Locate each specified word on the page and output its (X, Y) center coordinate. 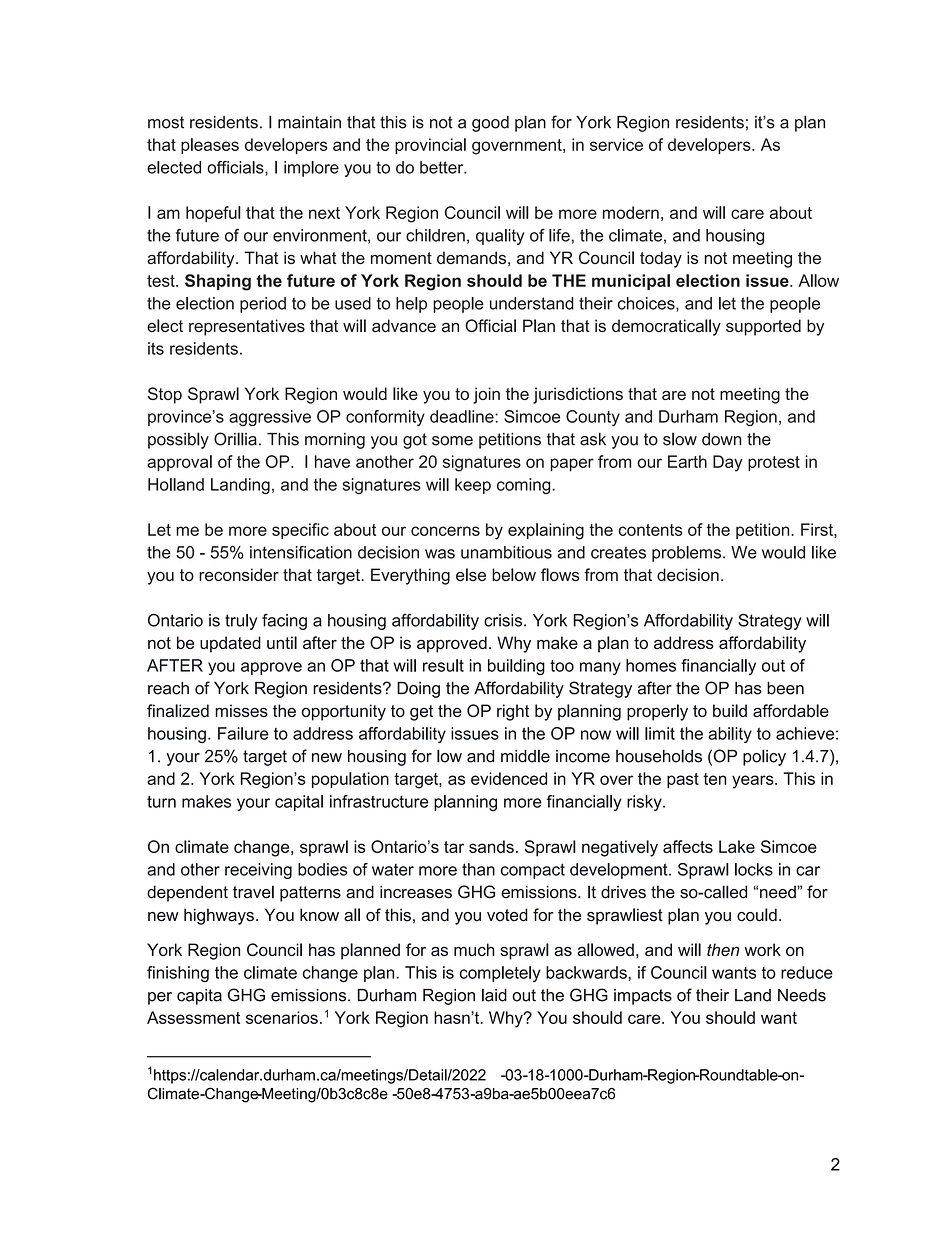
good (490, 124)
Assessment (193, 1017)
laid (494, 995)
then (723, 949)
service (616, 144)
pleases (210, 146)
